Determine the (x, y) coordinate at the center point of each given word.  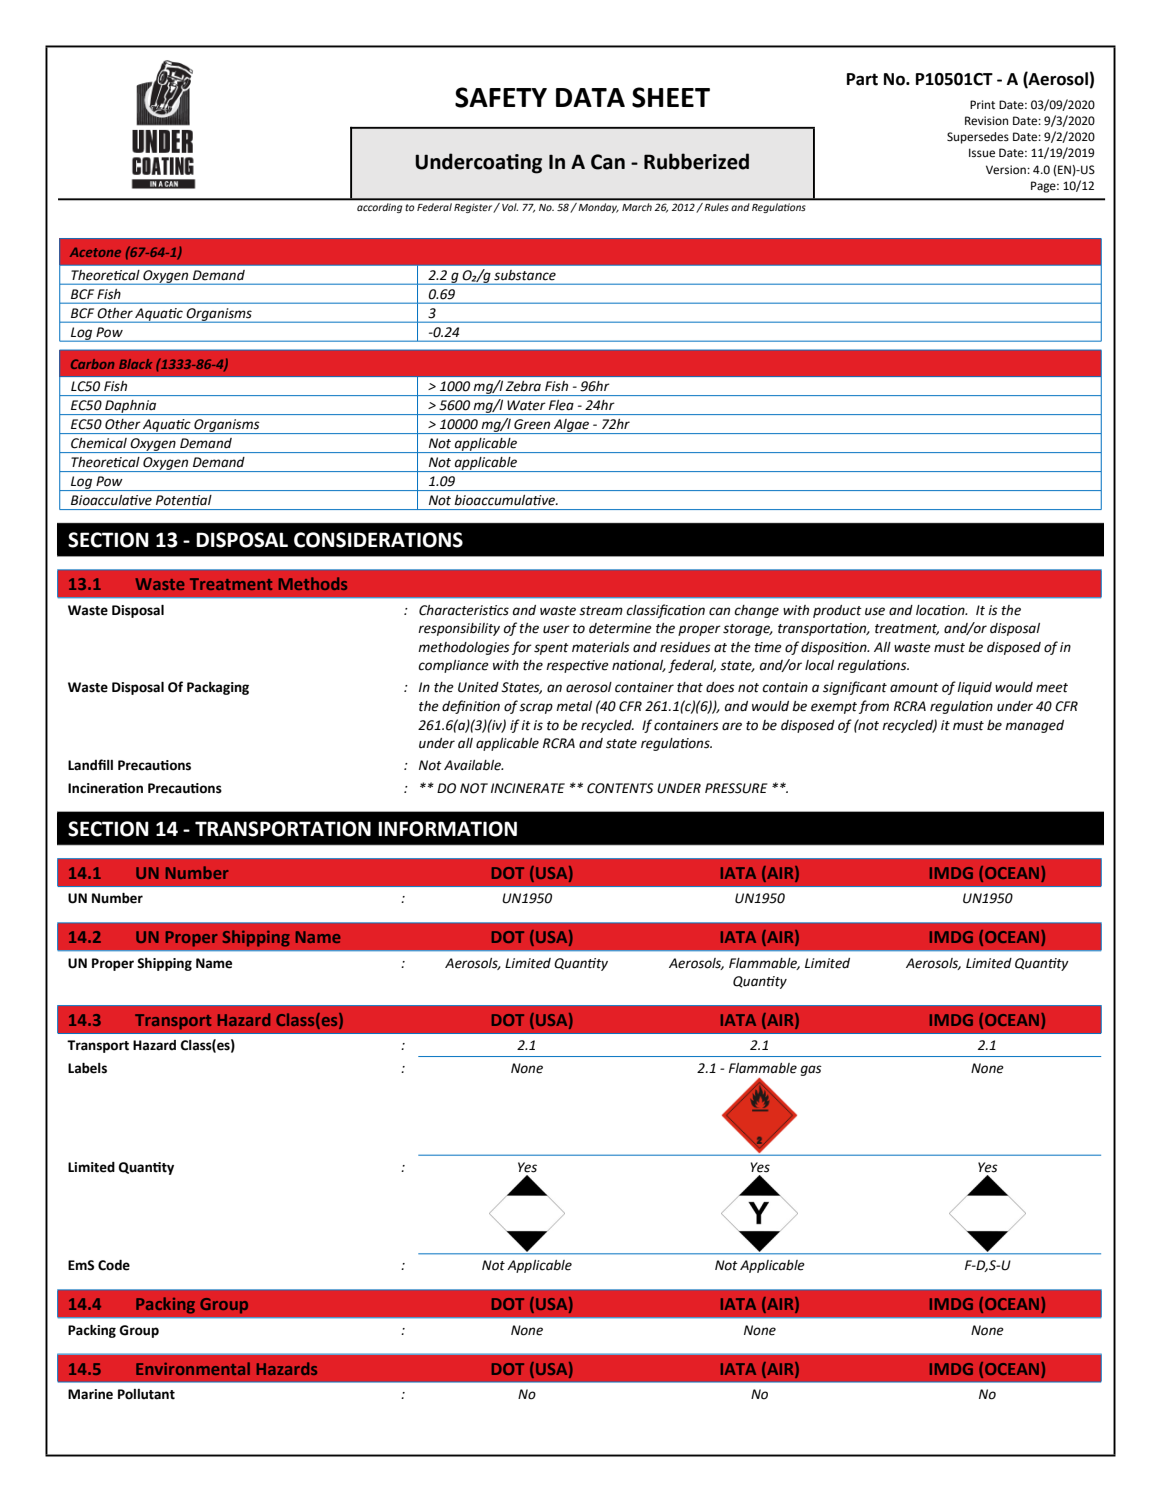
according (379, 208)
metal (574, 706)
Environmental (193, 1368)
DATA (590, 97)
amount (914, 688)
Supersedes (978, 138)
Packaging (218, 688)
